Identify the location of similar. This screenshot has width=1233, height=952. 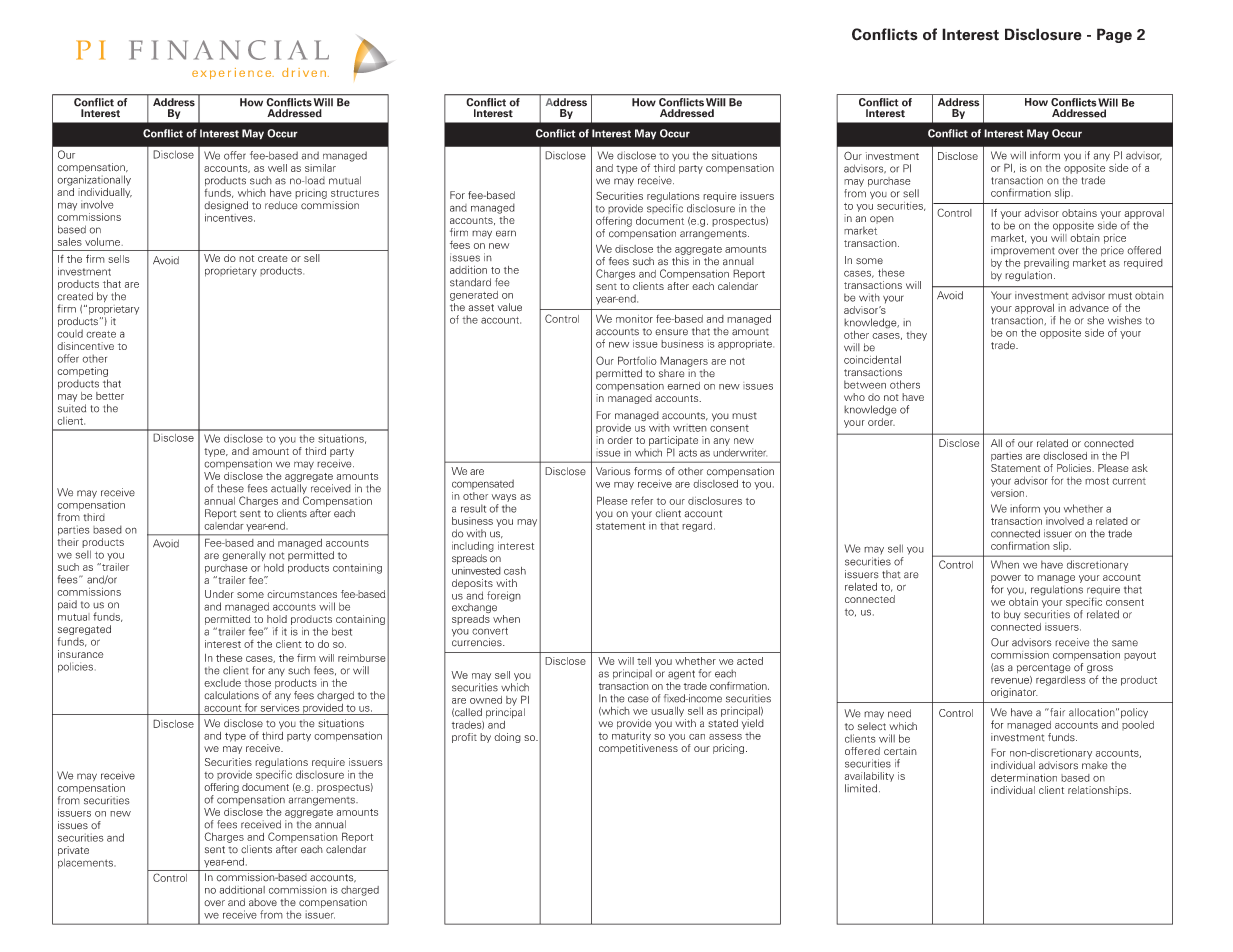
(320, 168).
